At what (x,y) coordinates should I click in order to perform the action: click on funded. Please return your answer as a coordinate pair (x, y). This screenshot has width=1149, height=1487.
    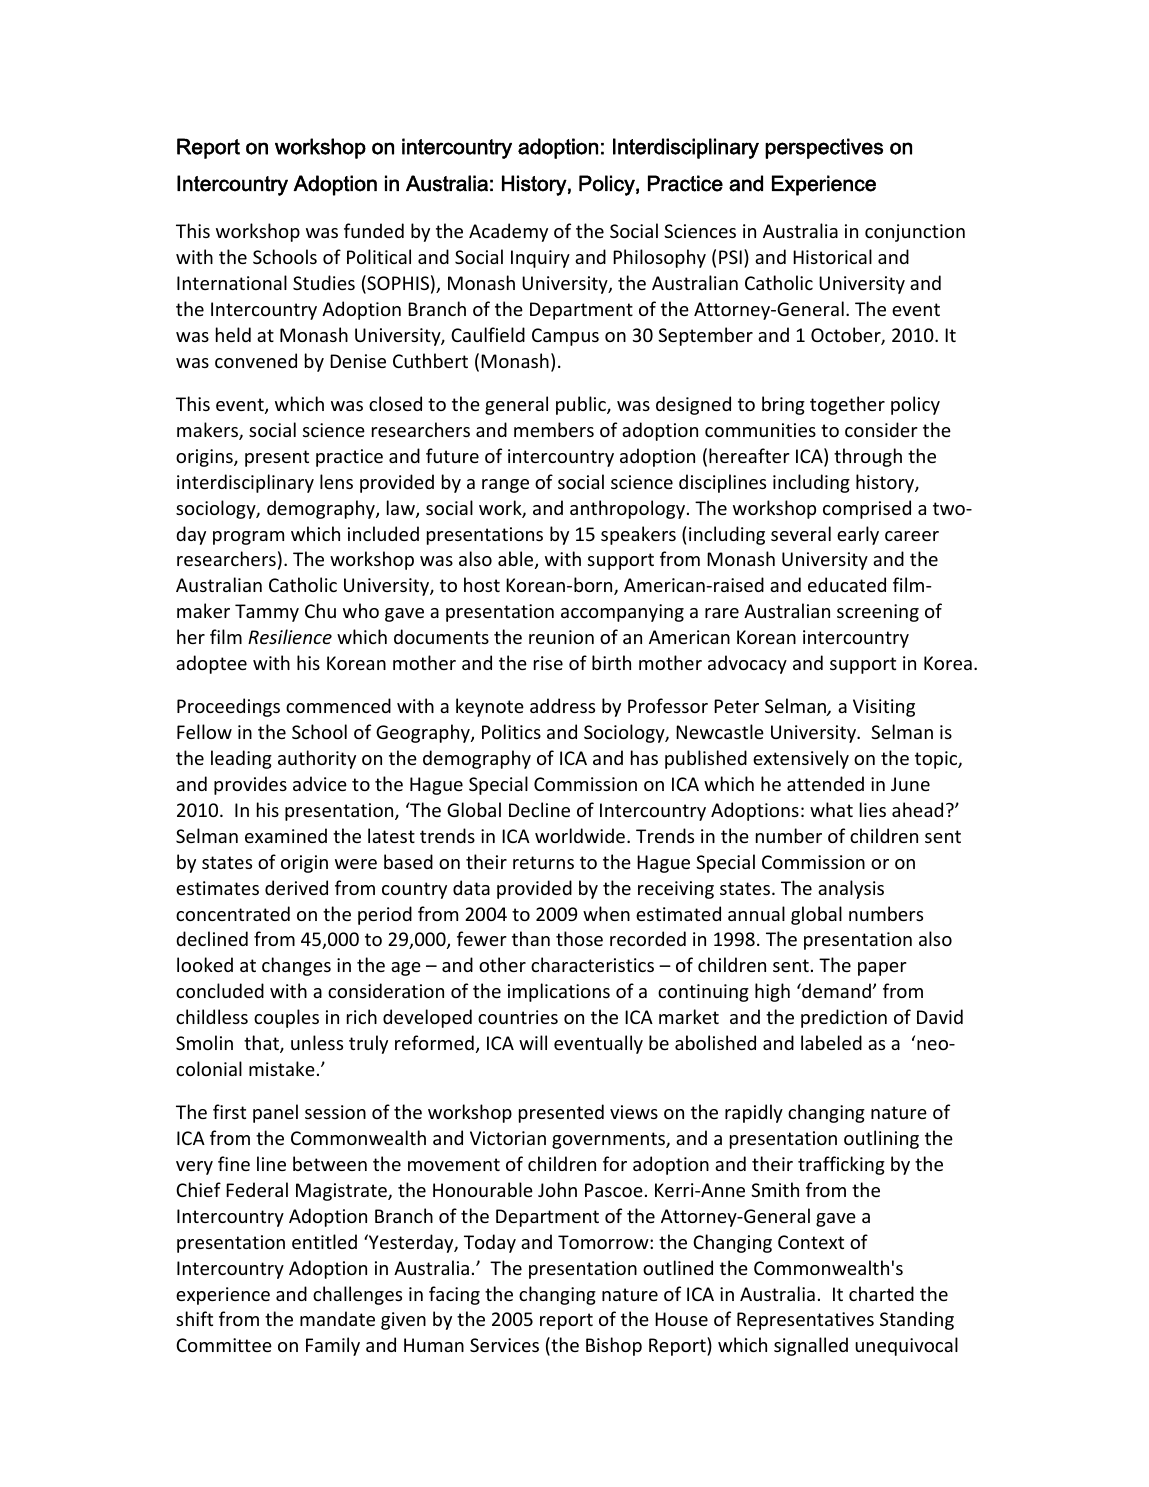
    Looking at the image, I should click on (374, 230).
